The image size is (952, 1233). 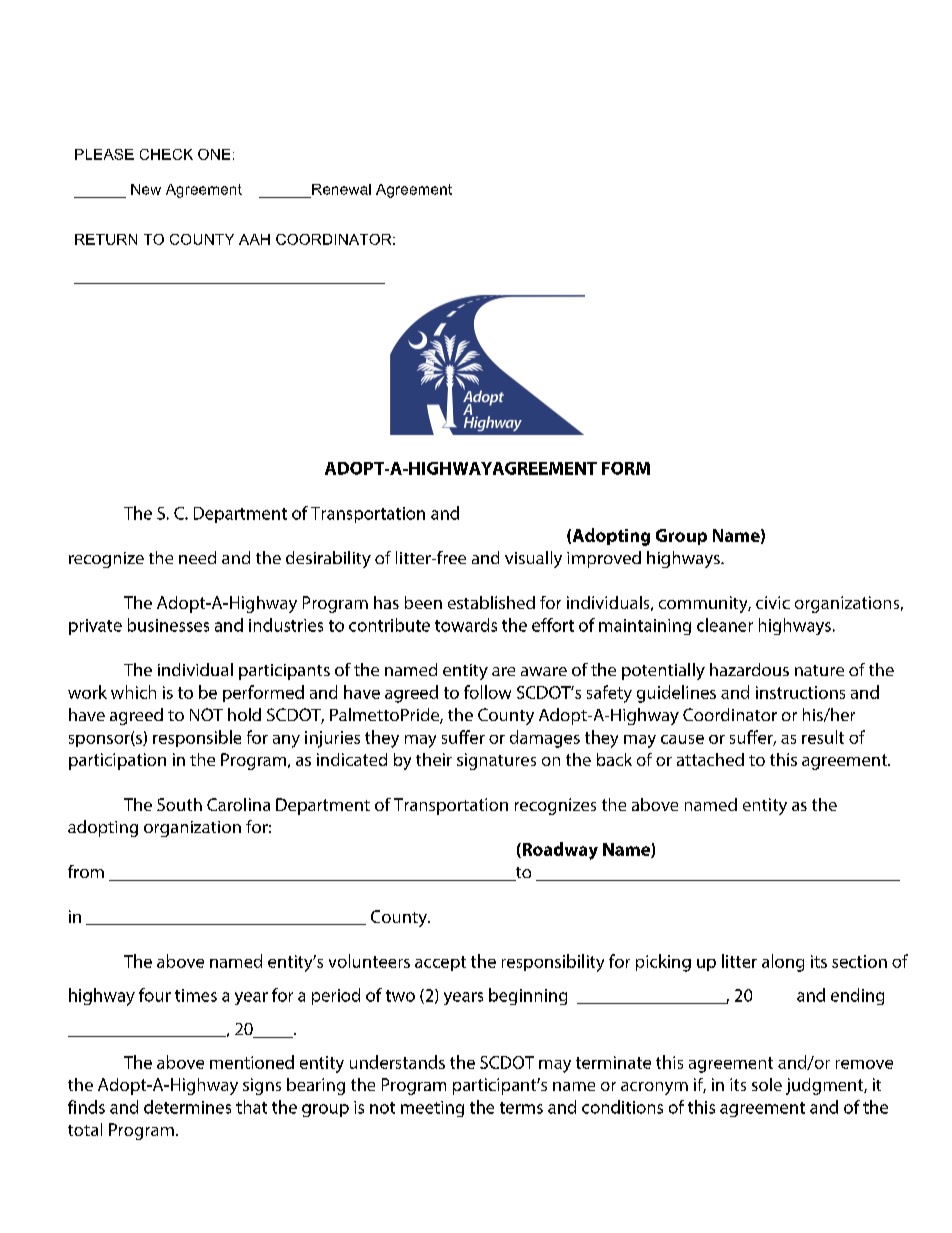 I want to click on towards, so click(x=466, y=625).
